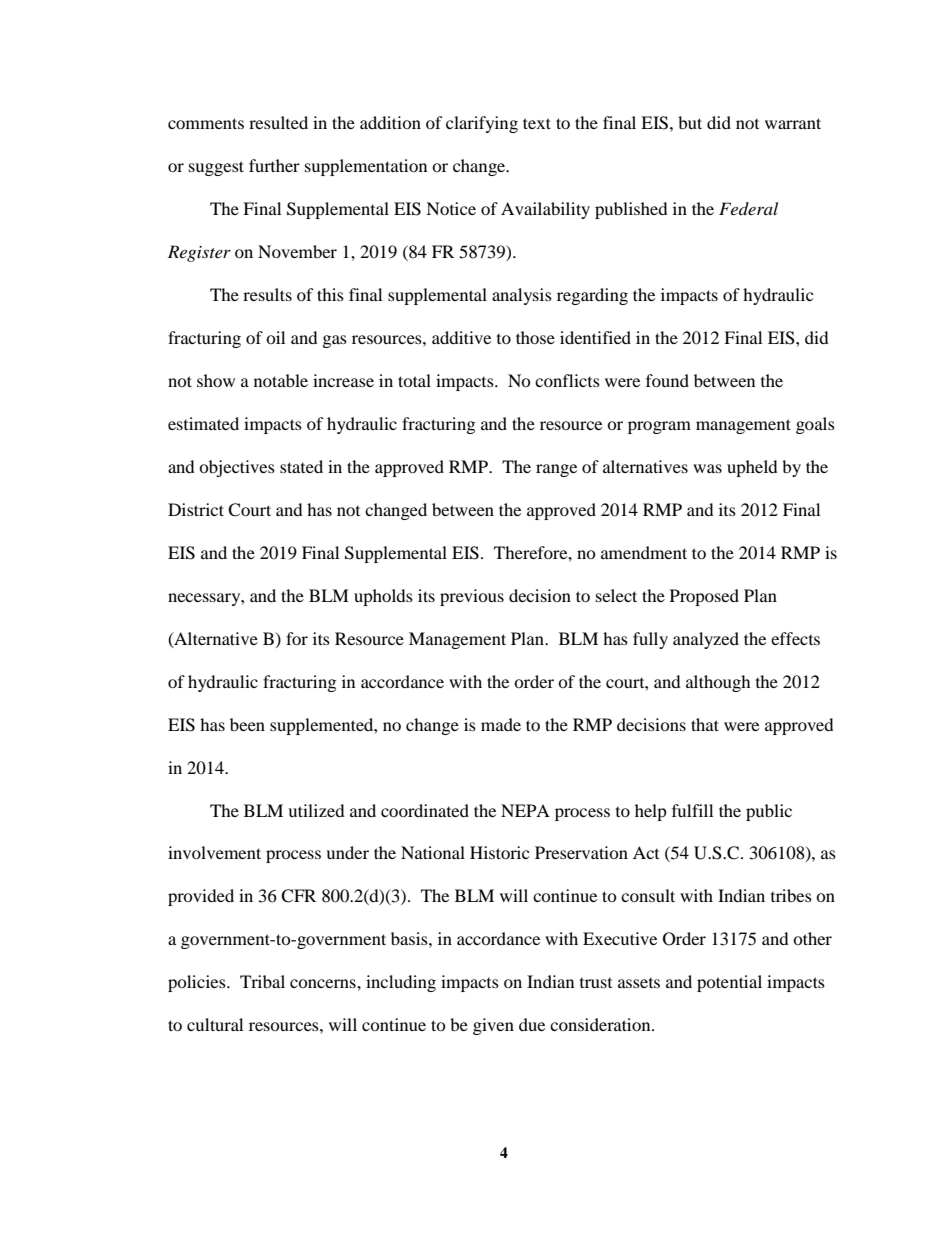  What do you see at coordinates (274, 165) in the image?
I see `further` at bounding box center [274, 165].
